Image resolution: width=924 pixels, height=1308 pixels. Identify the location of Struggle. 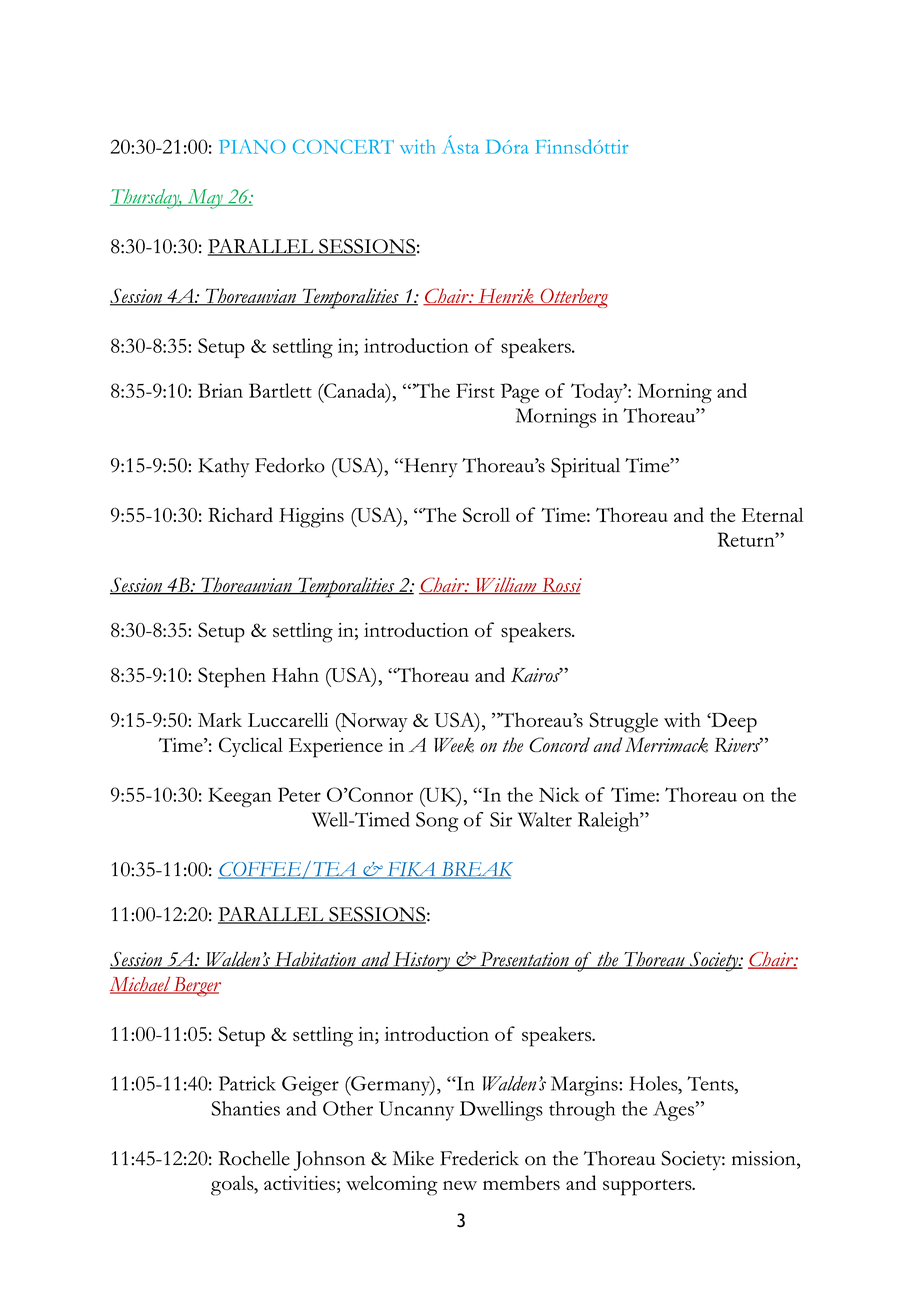
(624, 722).
